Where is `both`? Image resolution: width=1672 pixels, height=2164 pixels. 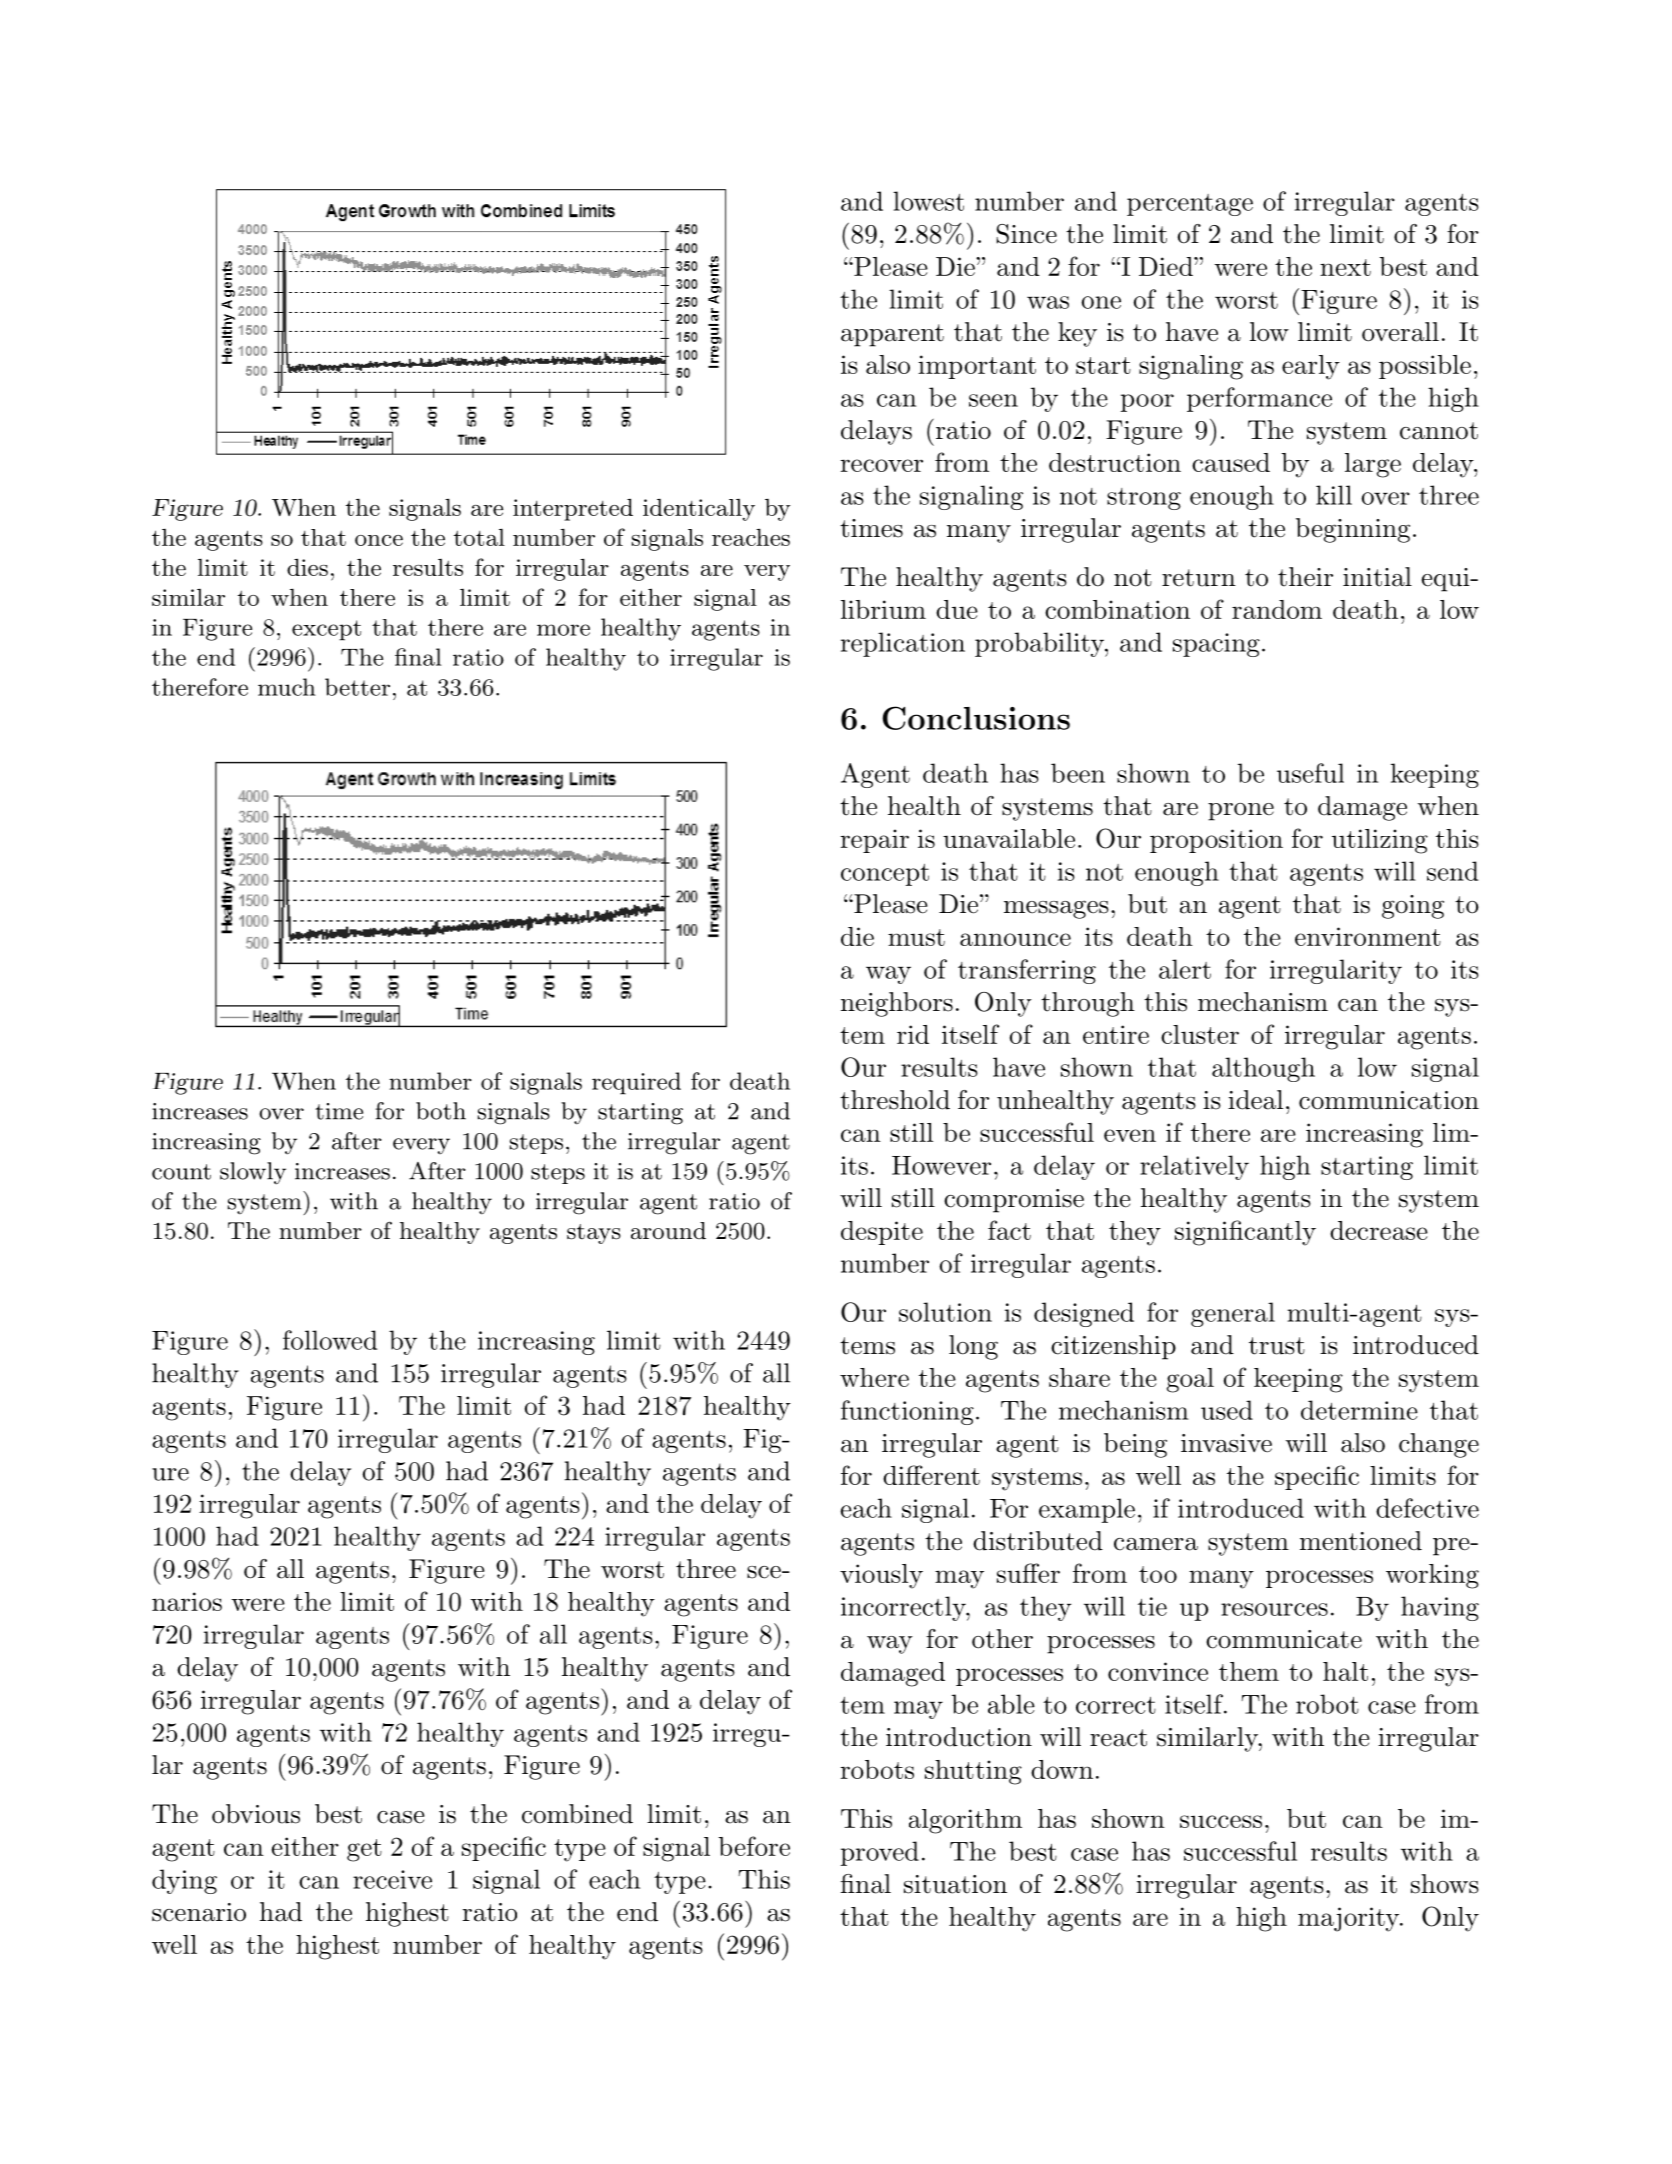
both is located at coordinates (441, 1111).
